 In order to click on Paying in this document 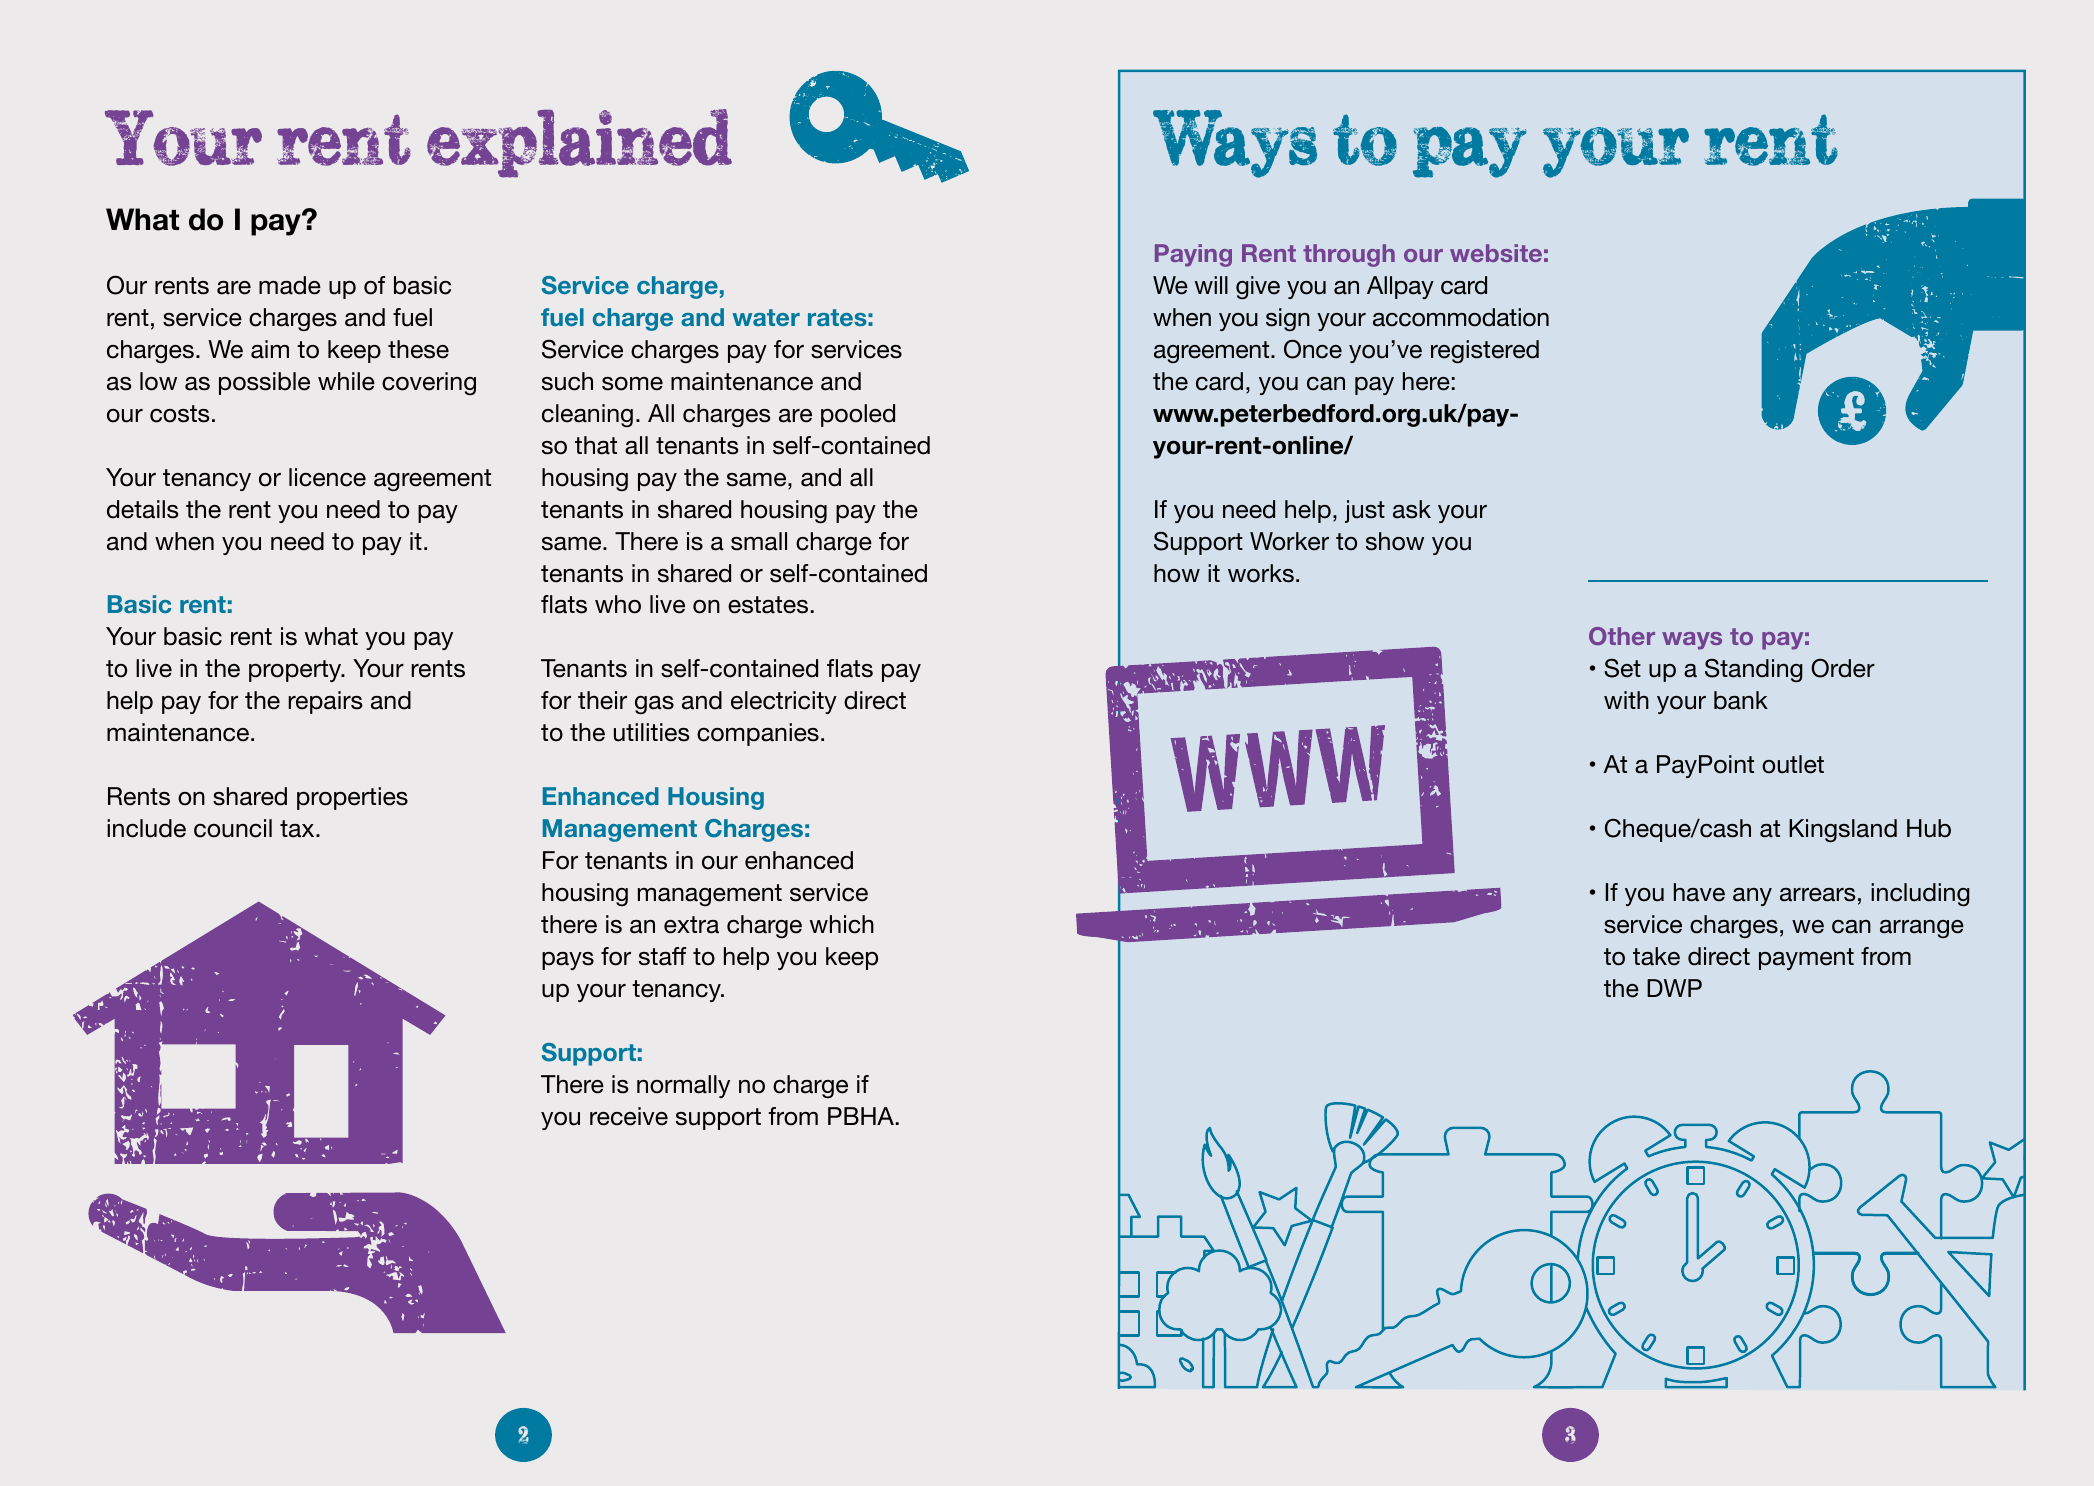, I will do `click(1193, 255)`.
